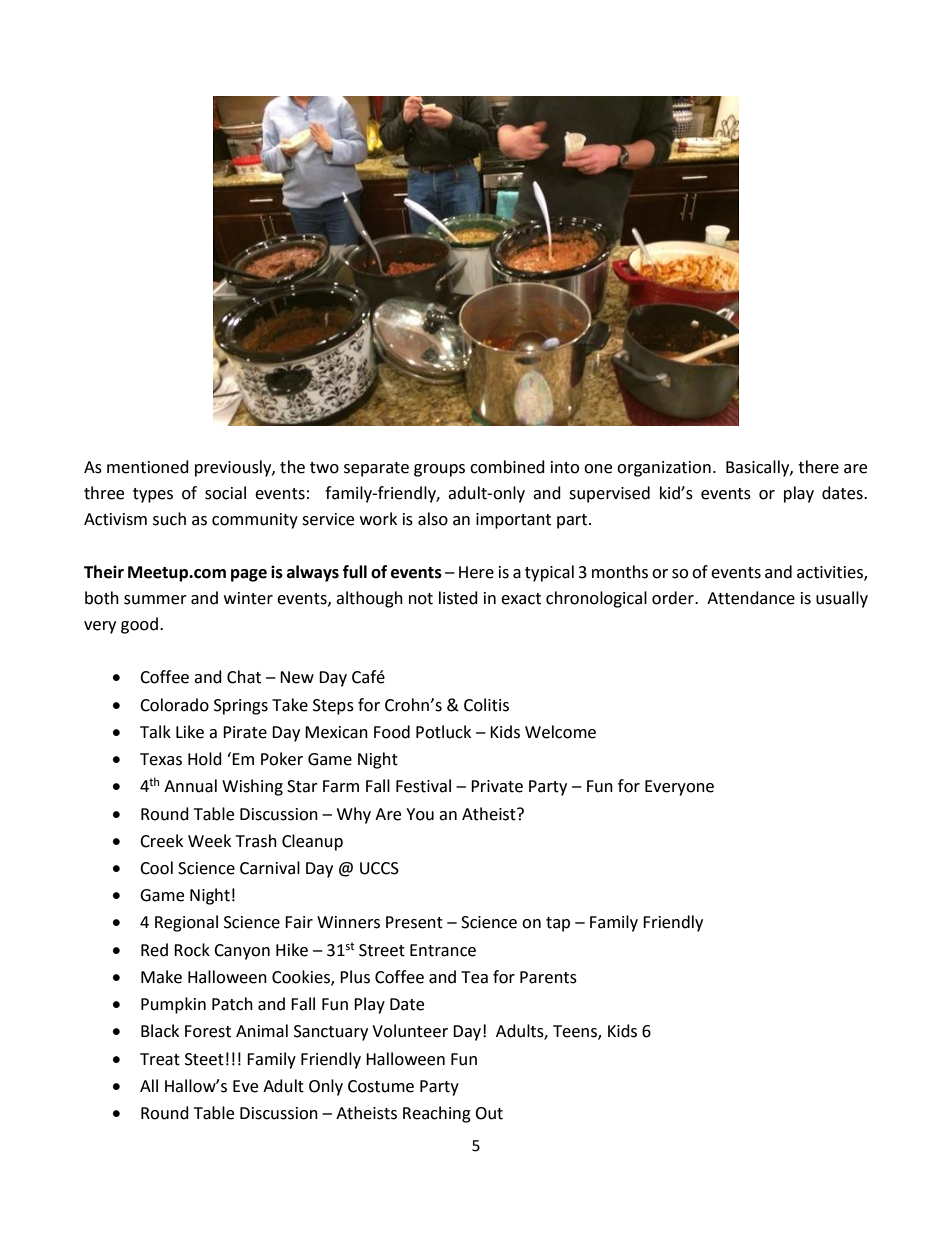  I want to click on Welcome, so click(560, 732).
